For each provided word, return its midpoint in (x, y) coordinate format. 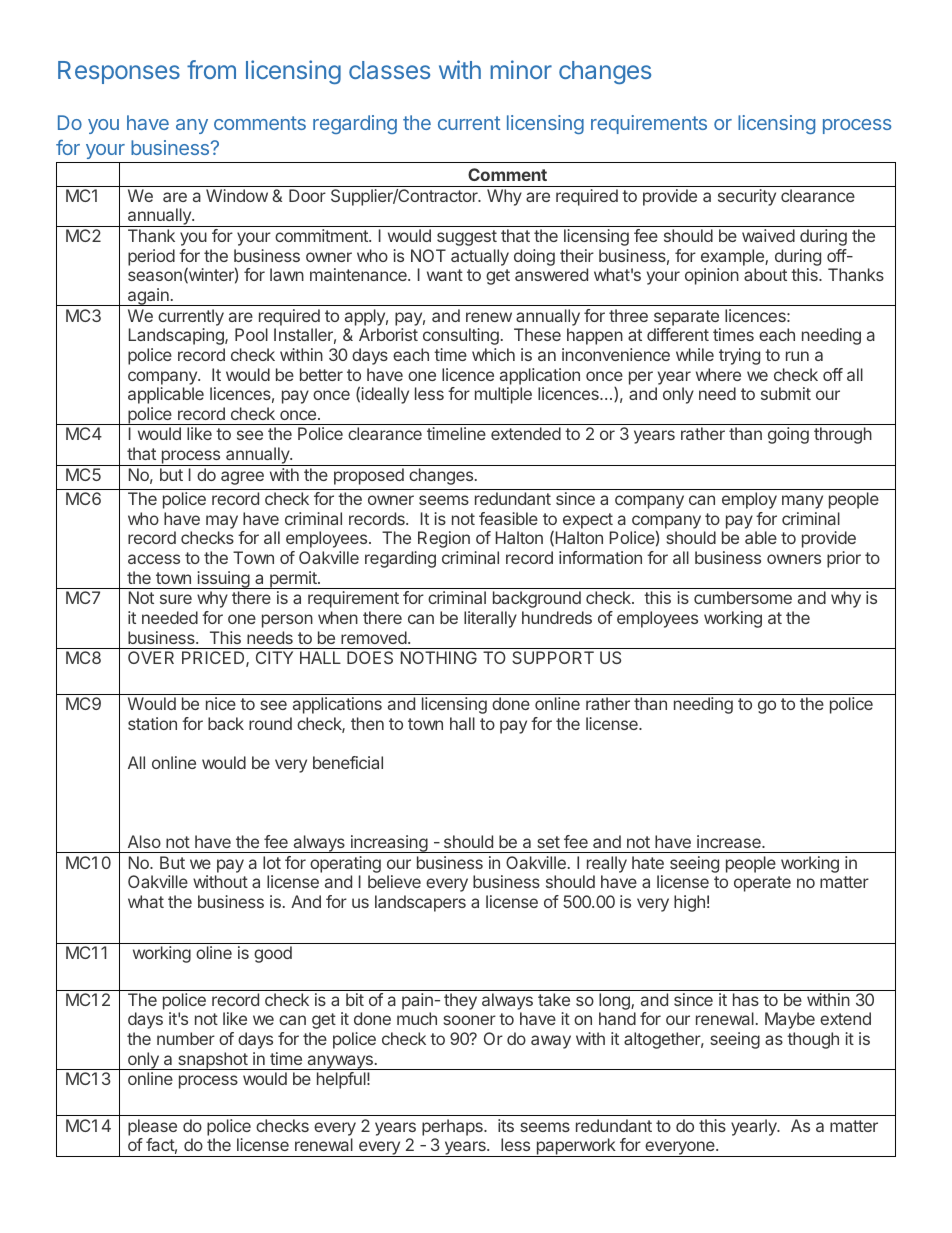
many (802, 502)
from (211, 69)
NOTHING (439, 657)
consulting (461, 336)
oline (214, 952)
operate (762, 884)
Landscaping (177, 336)
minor (521, 69)
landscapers (420, 903)
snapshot (212, 1061)
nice (221, 703)
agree (242, 478)
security (747, 197)
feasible (508, 518)
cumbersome (743, 597)
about (765, 274)
